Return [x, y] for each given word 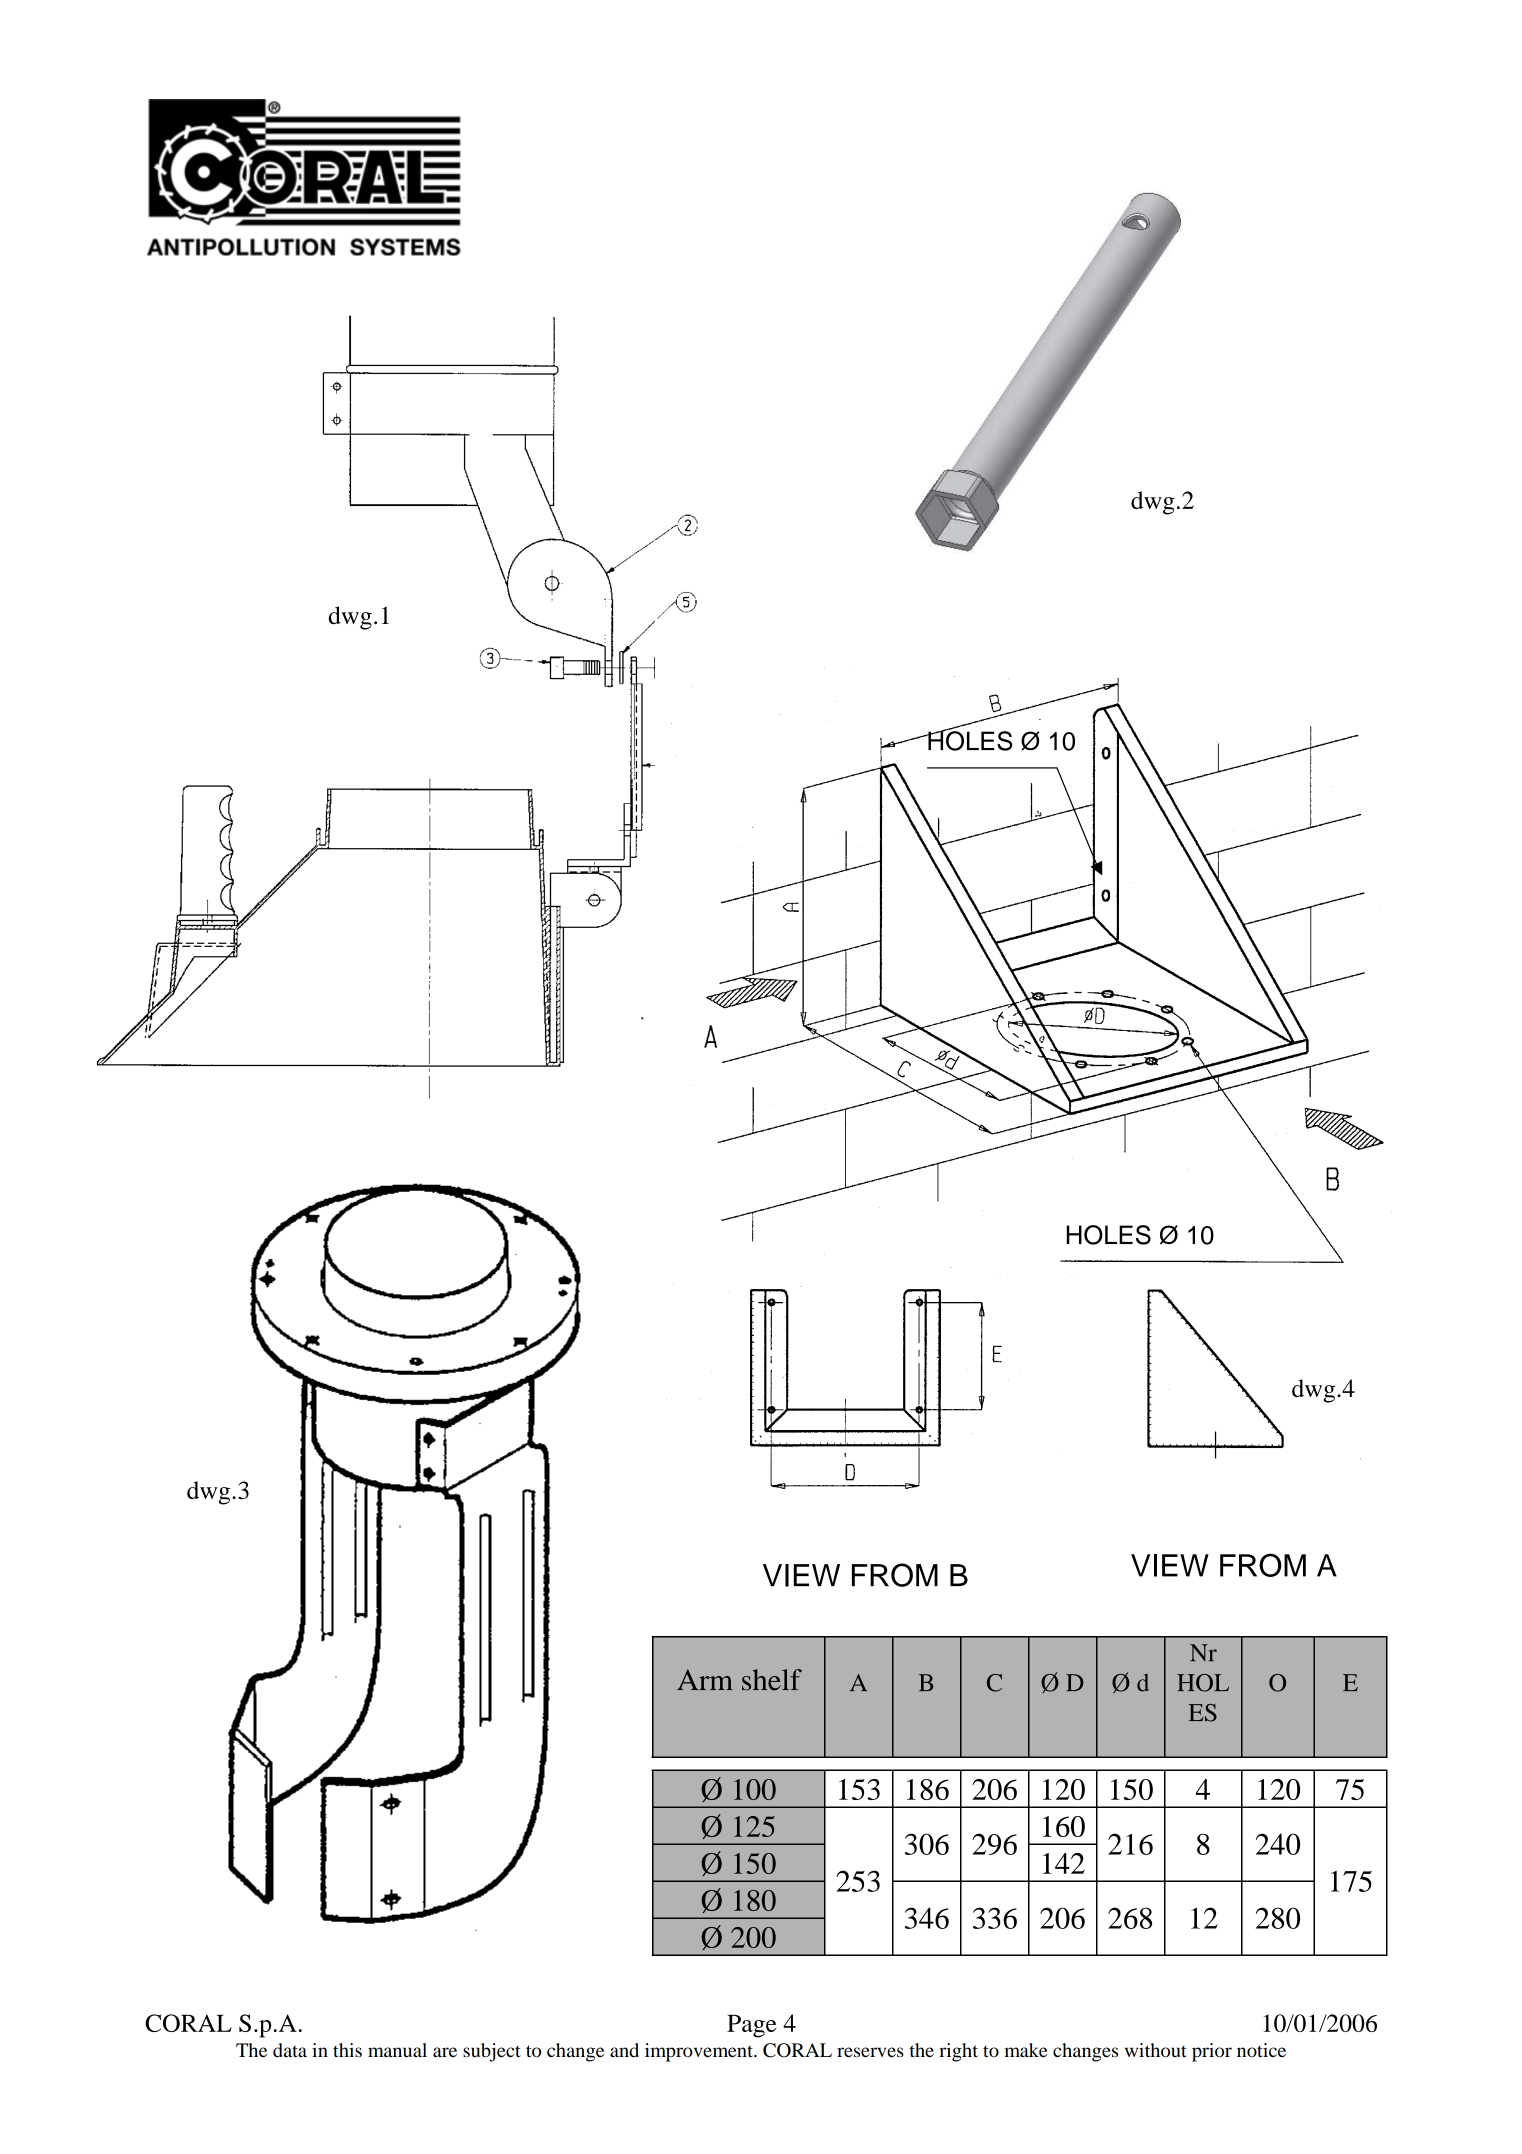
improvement [700, 2052]
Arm [705, 1679]
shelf [772, 1680]
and [624, 2050]
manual [397, 2050]
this [347, 2050]
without [1156, 2050]
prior [1212, 2052]
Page [751, 2026]
